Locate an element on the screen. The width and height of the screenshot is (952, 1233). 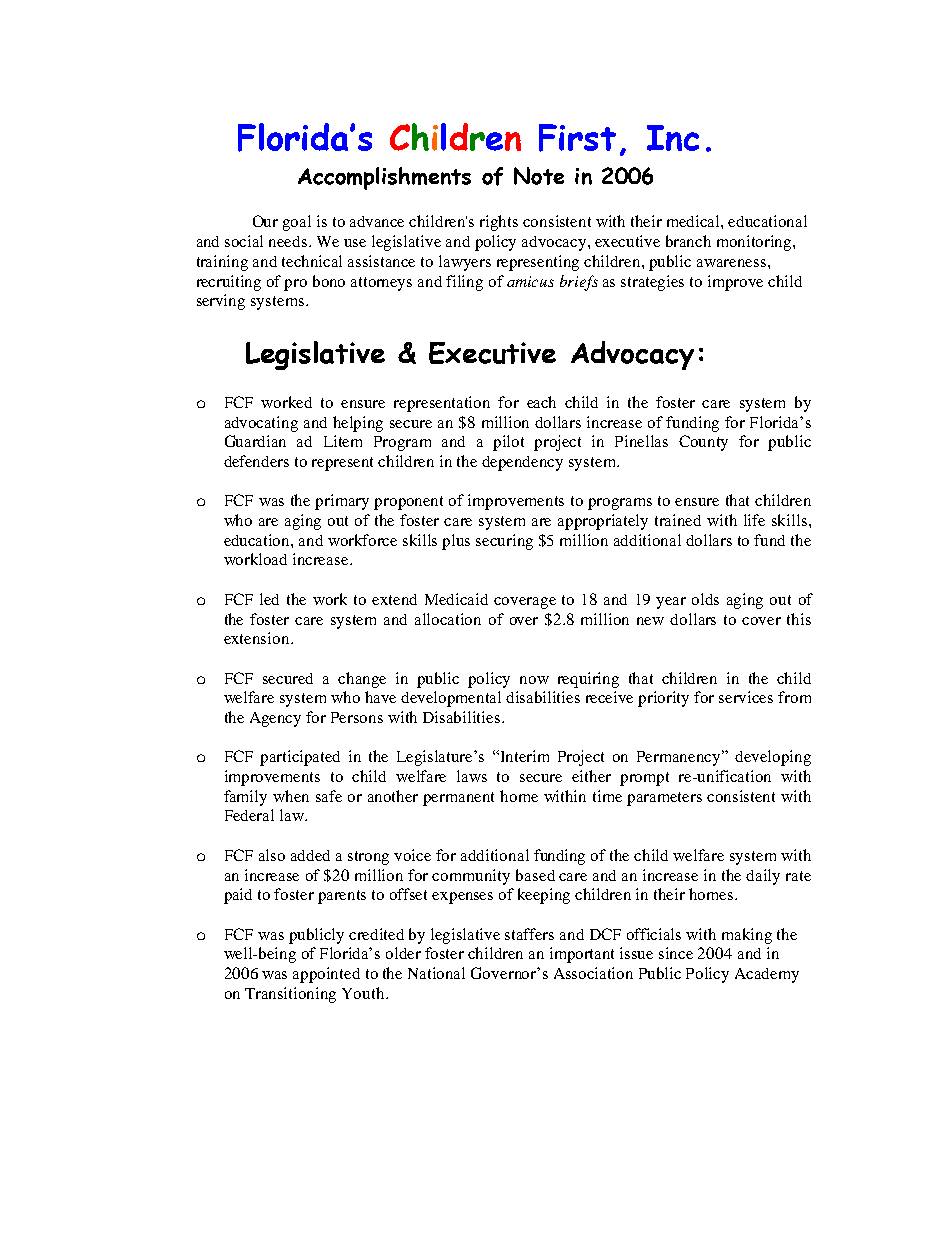
Transitioning is located at coordinates (290, 995).
